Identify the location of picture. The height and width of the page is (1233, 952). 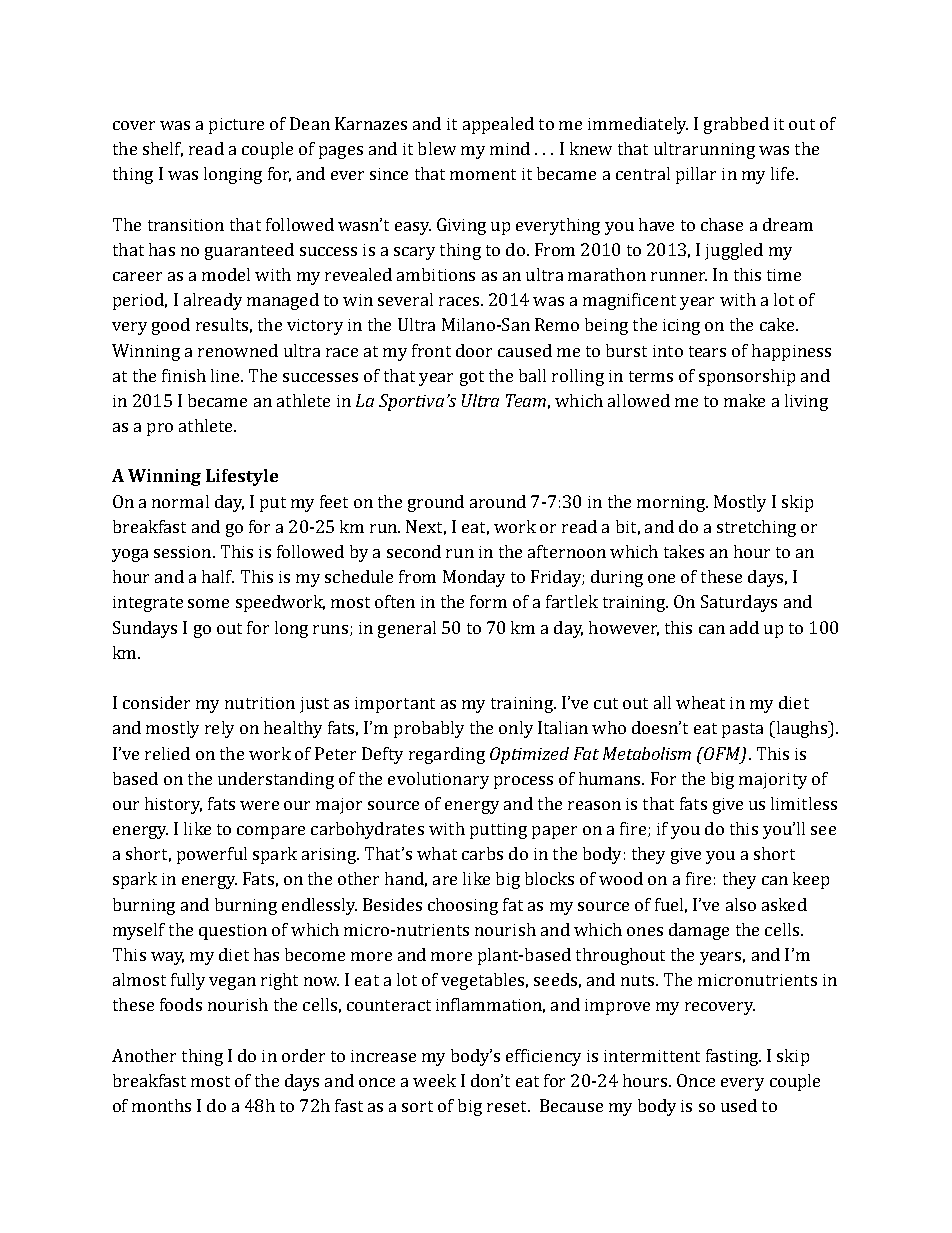
(236, 126).
